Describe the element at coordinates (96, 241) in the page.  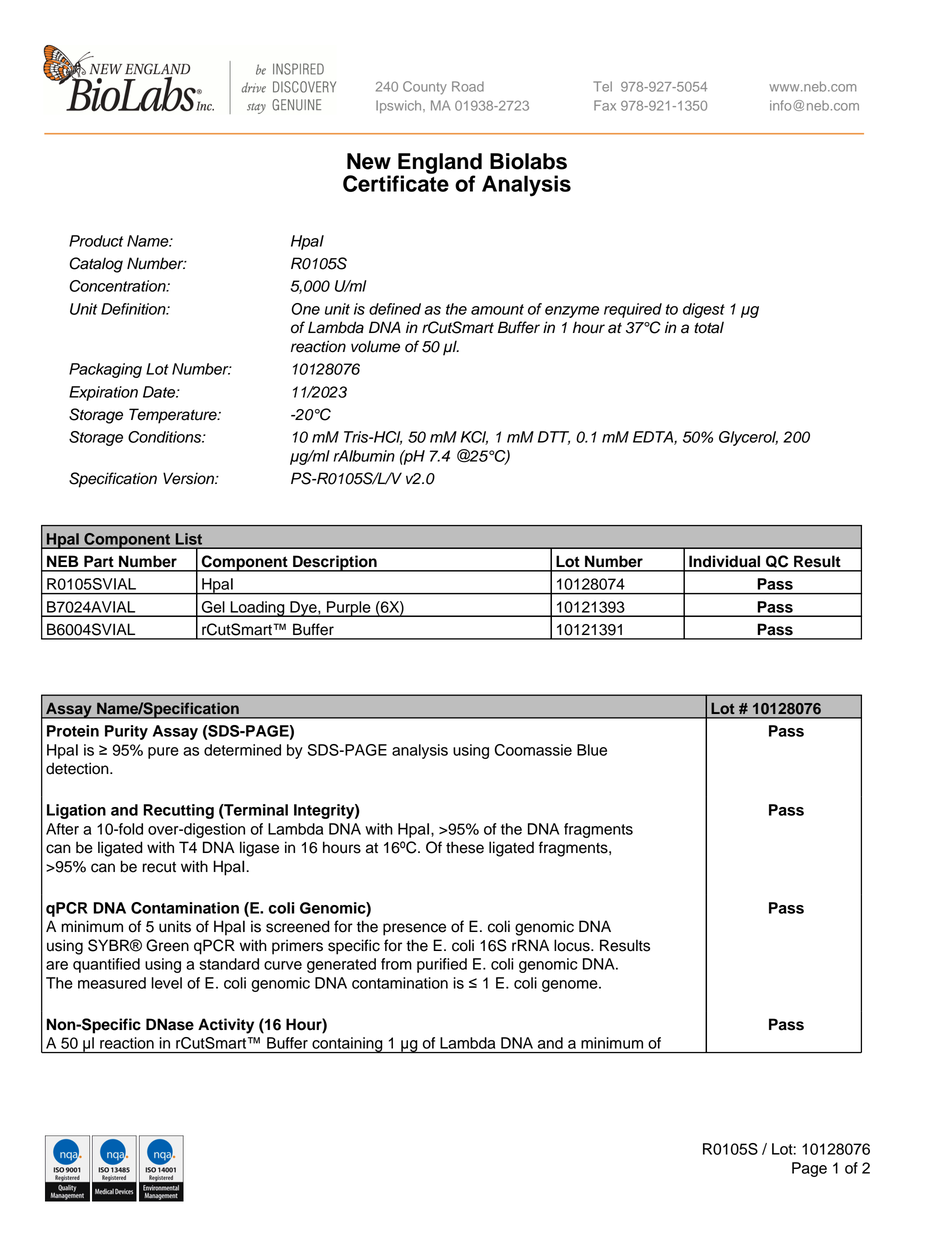
I see `Product` at that location.
